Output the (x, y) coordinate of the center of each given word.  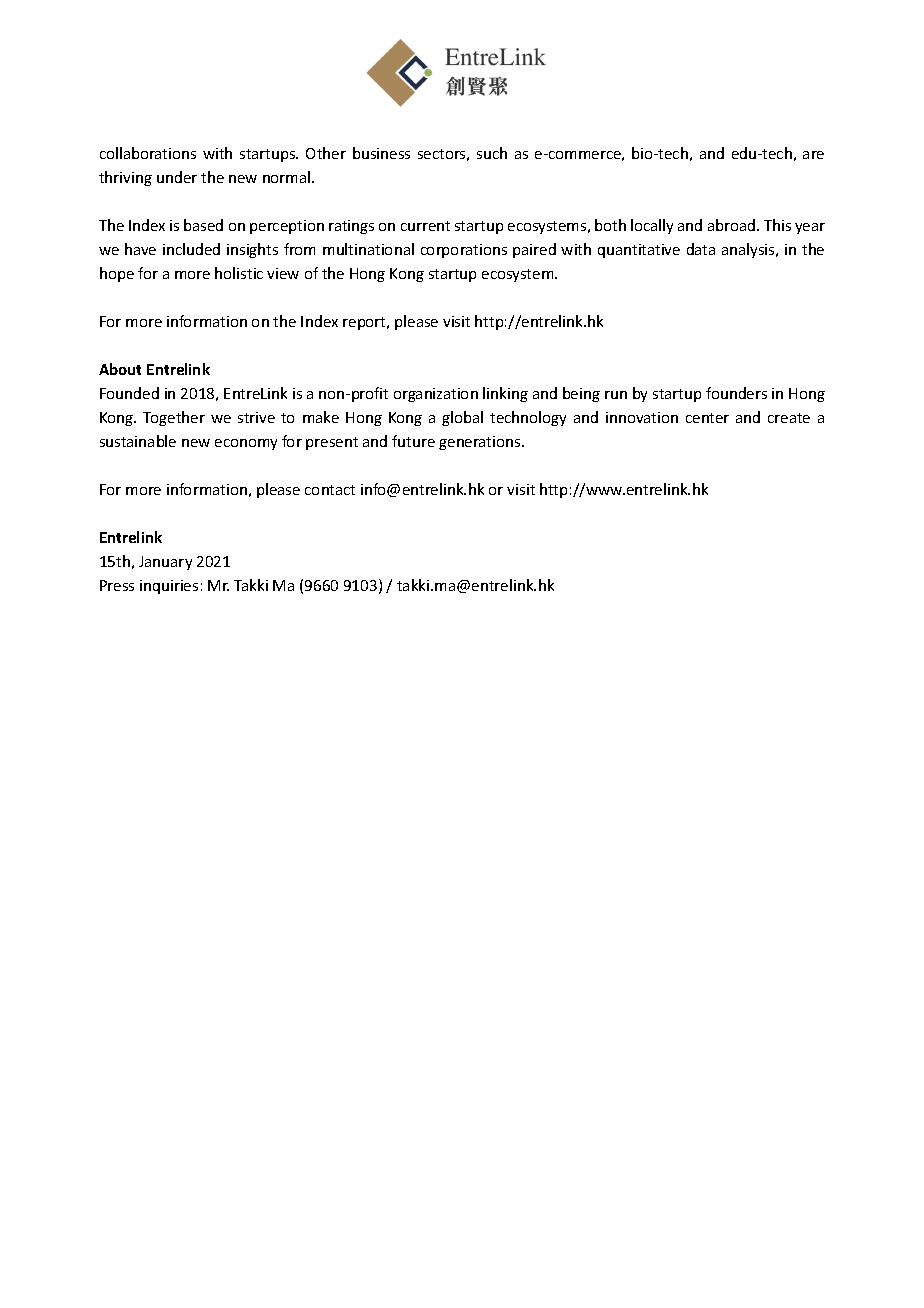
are (813, 155)
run (616, 395)
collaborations (148, 153)
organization (436, 395)
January (165, 563)
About (120, 369)
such (492, 153)
